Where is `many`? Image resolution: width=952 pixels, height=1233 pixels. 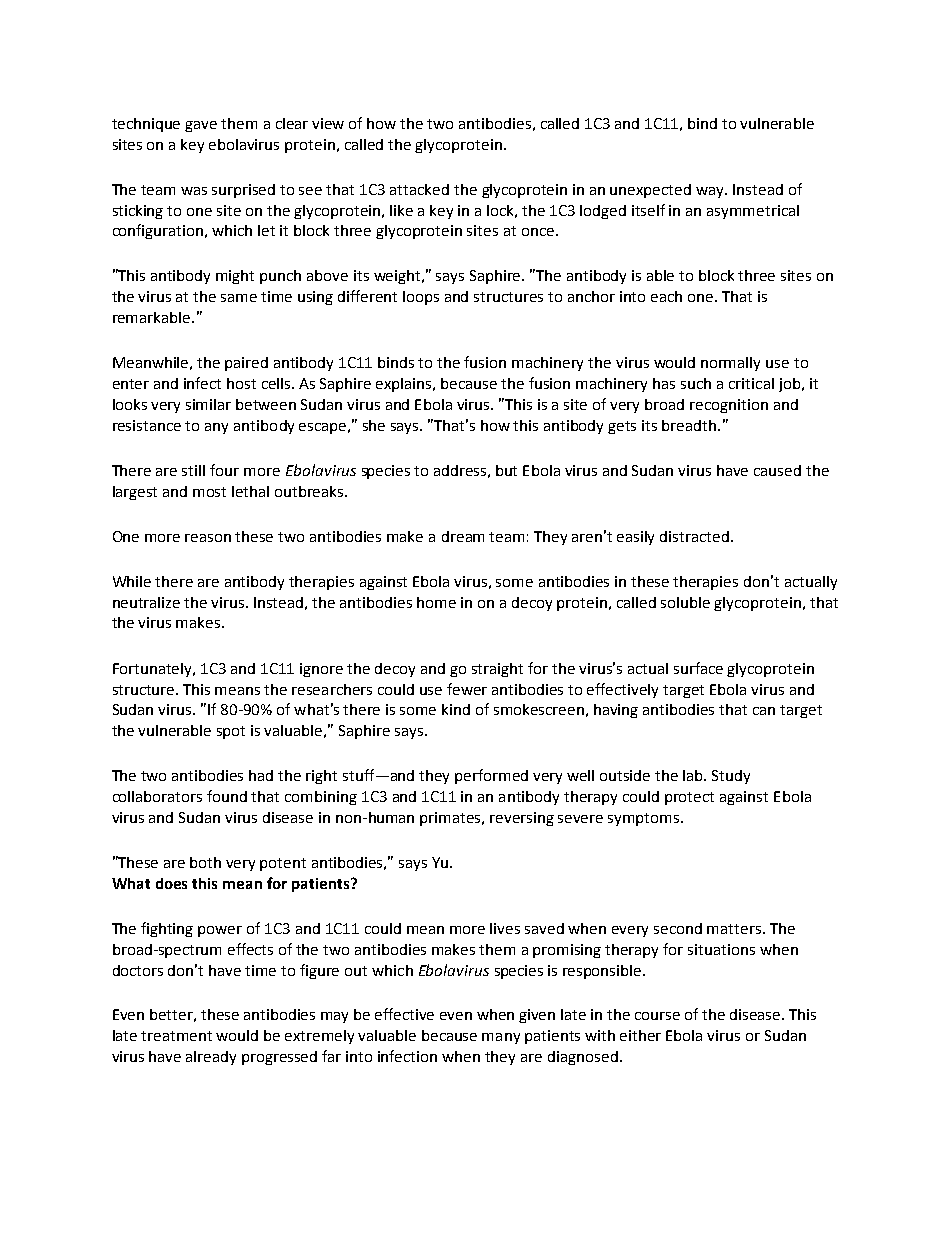
many is located at coordinates (501, 1038).
